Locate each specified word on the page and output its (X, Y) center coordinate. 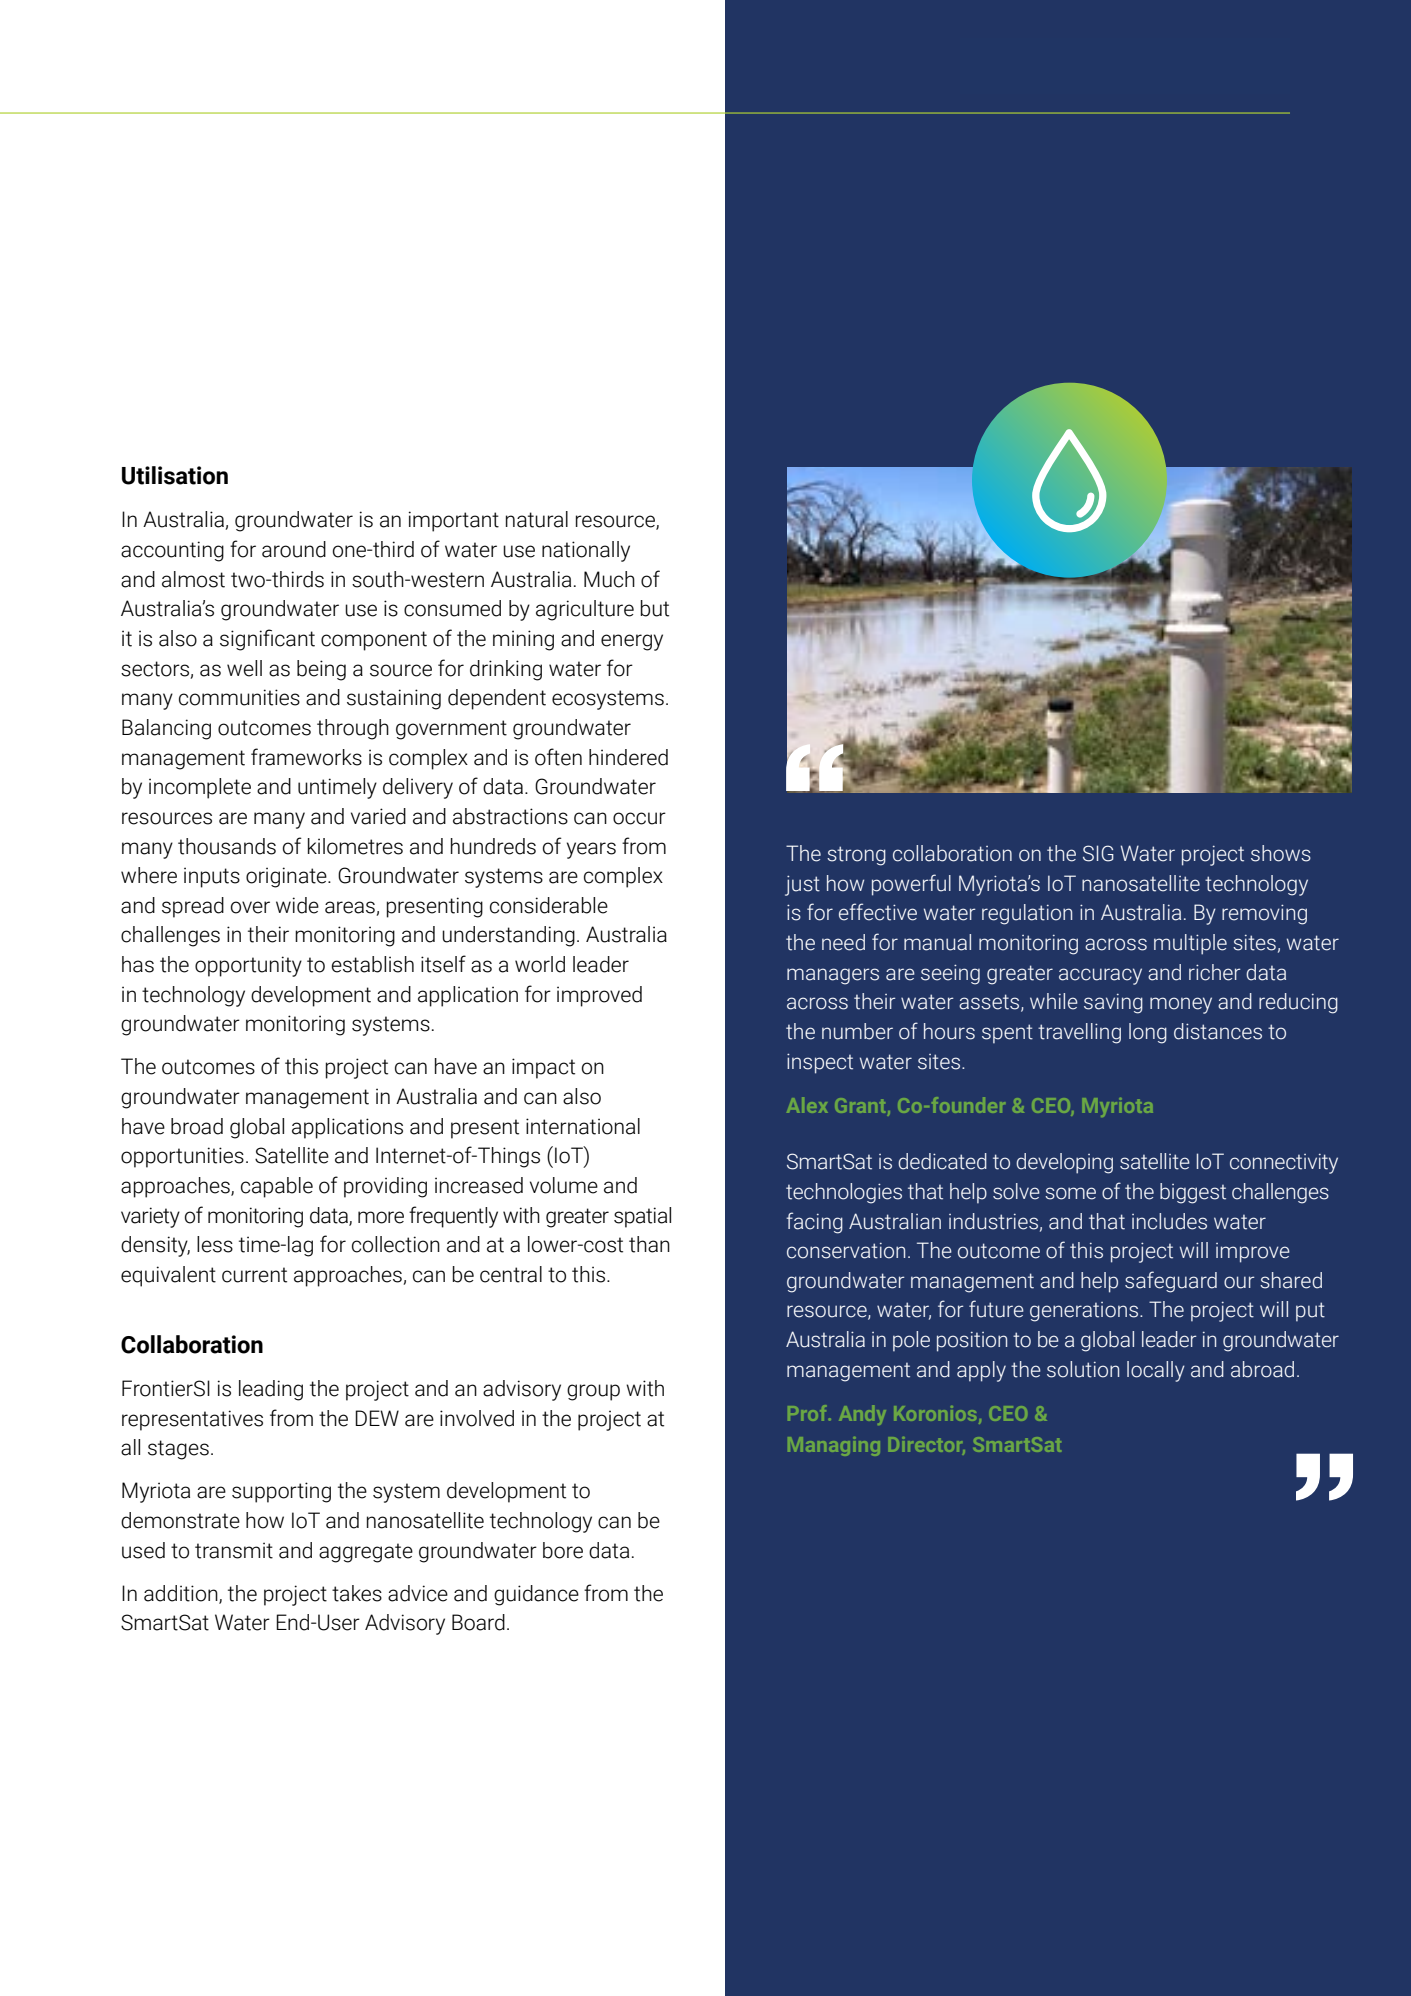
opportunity (248, 966)
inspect (820, 1063)
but (655, 608)
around (294, 549)
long (1148, 1033)
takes (357, 1593)
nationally (586, 551)
